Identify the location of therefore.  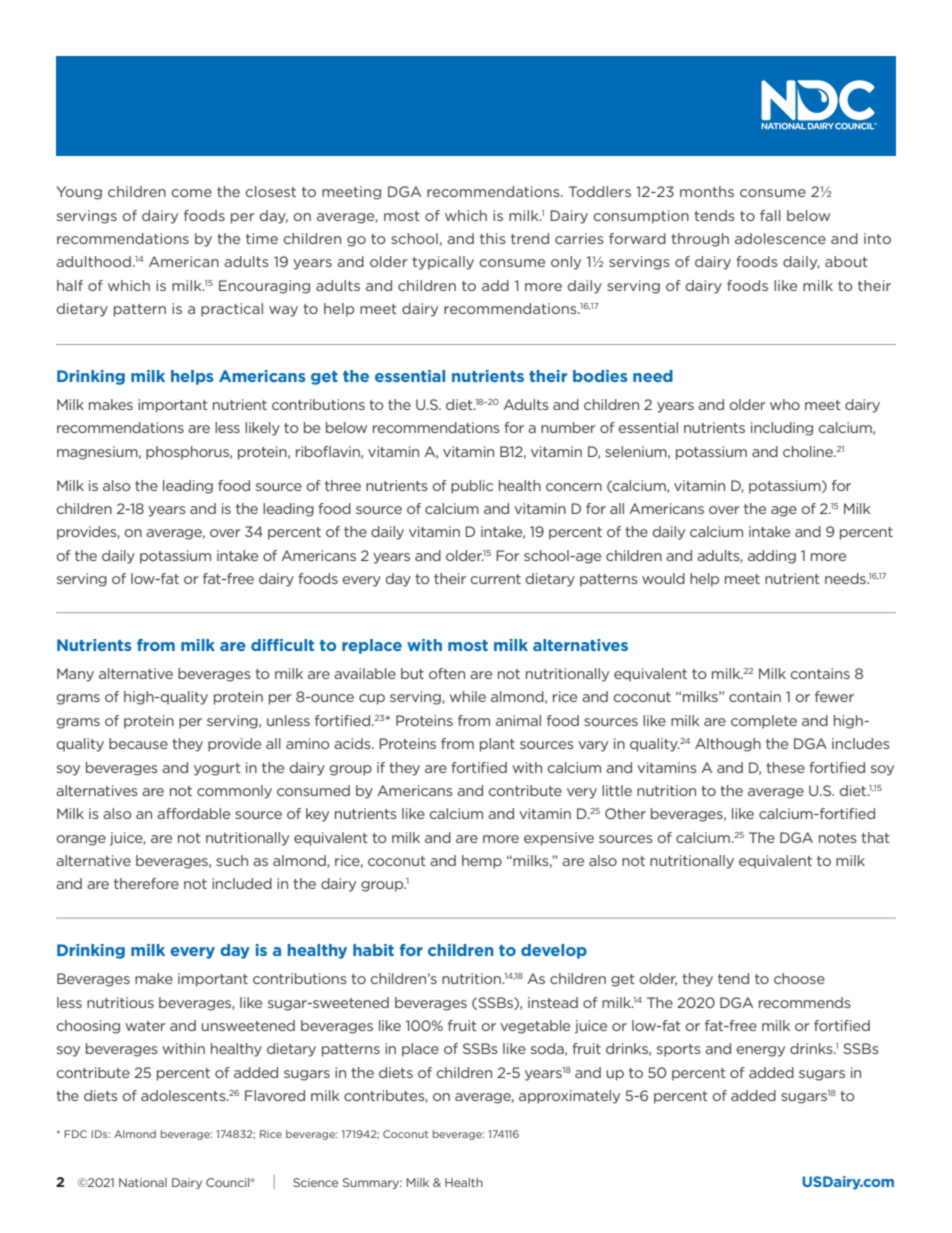
(146, 883).
